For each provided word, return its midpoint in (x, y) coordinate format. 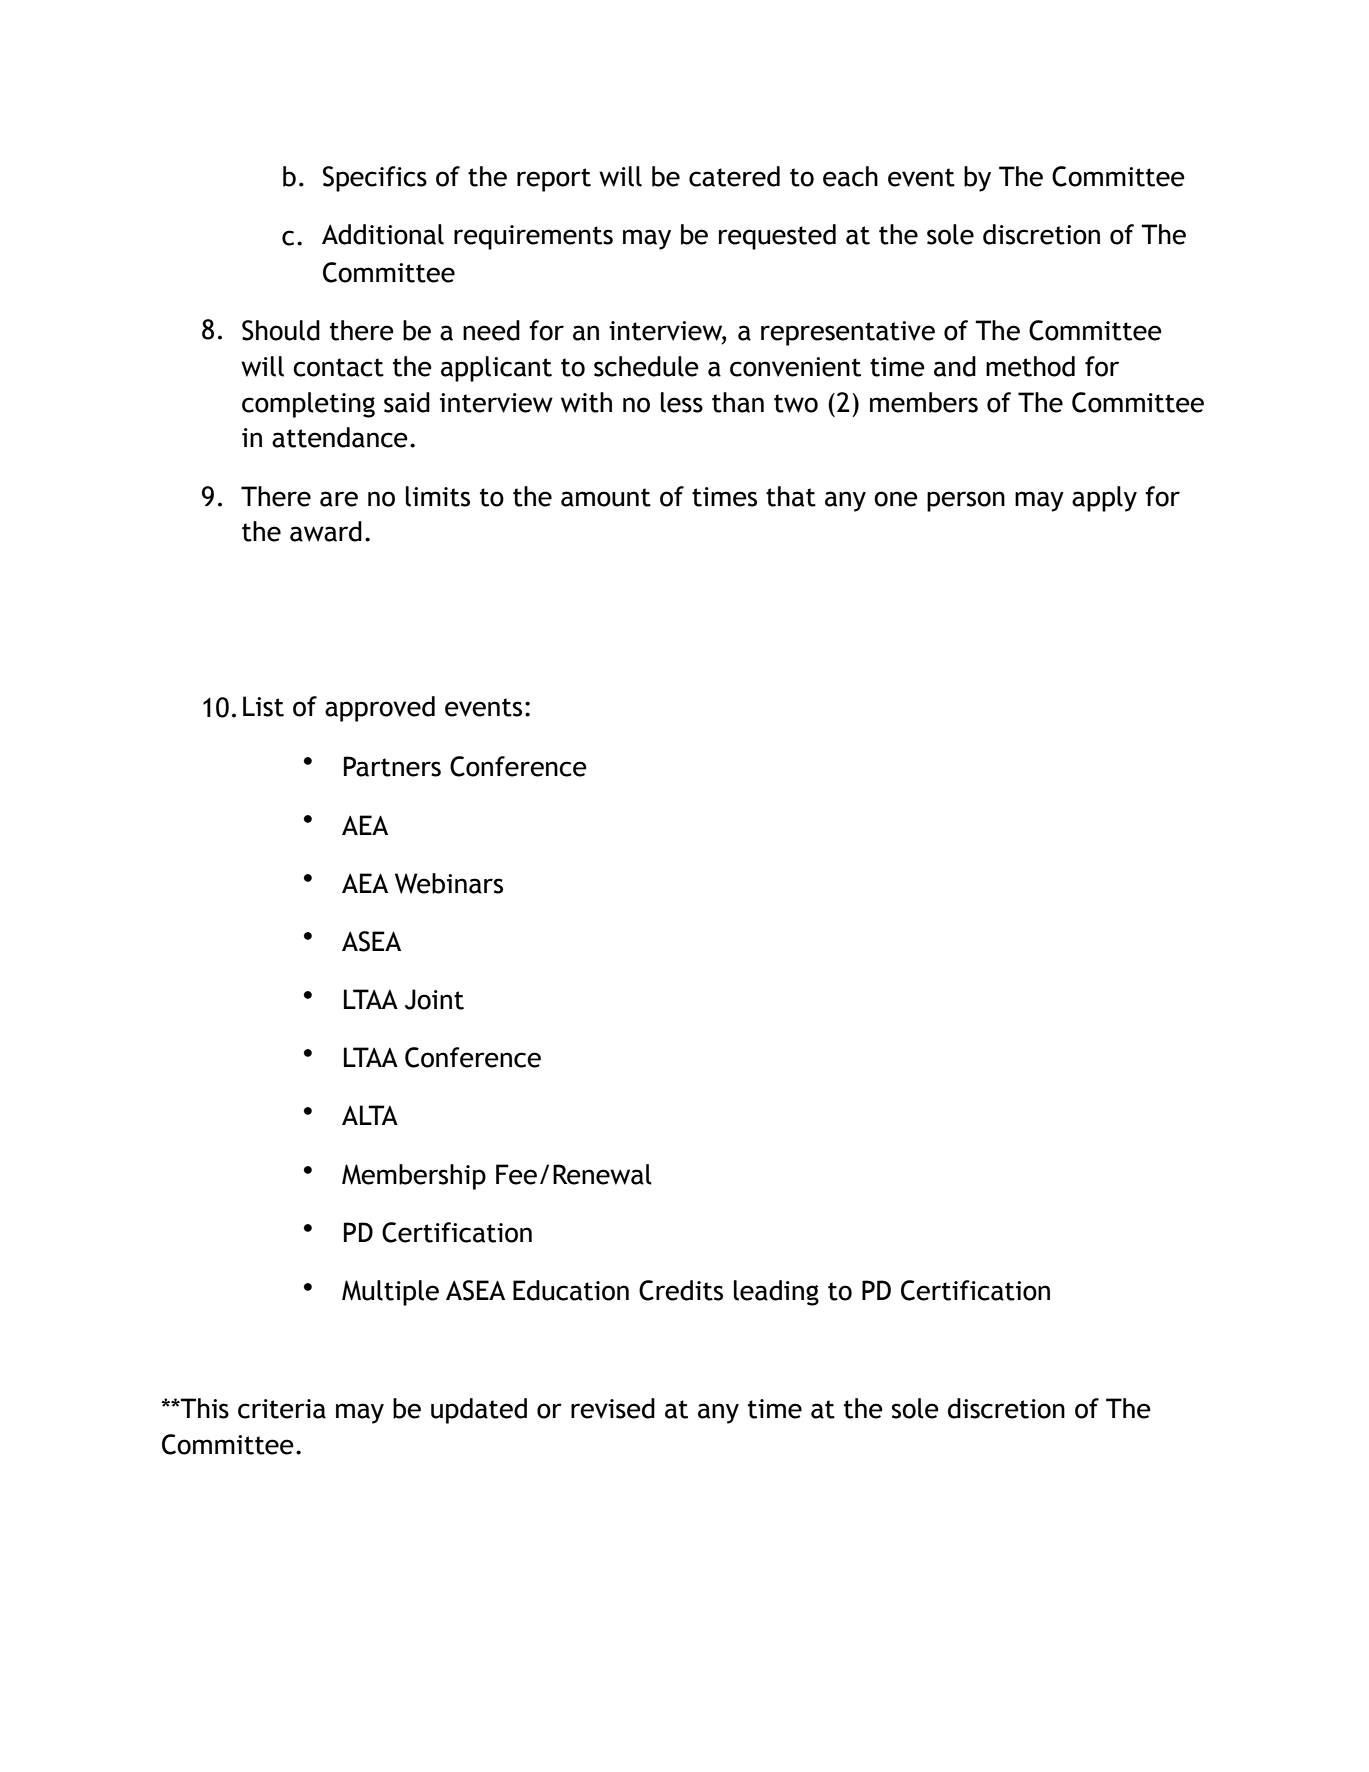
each (850, 176)
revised (613, 1408)
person (966, 501)
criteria (282, 1409)
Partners (392, 766)
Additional (383, 234)
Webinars (449, 883)
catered (734, 176)
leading (776, 1293)
